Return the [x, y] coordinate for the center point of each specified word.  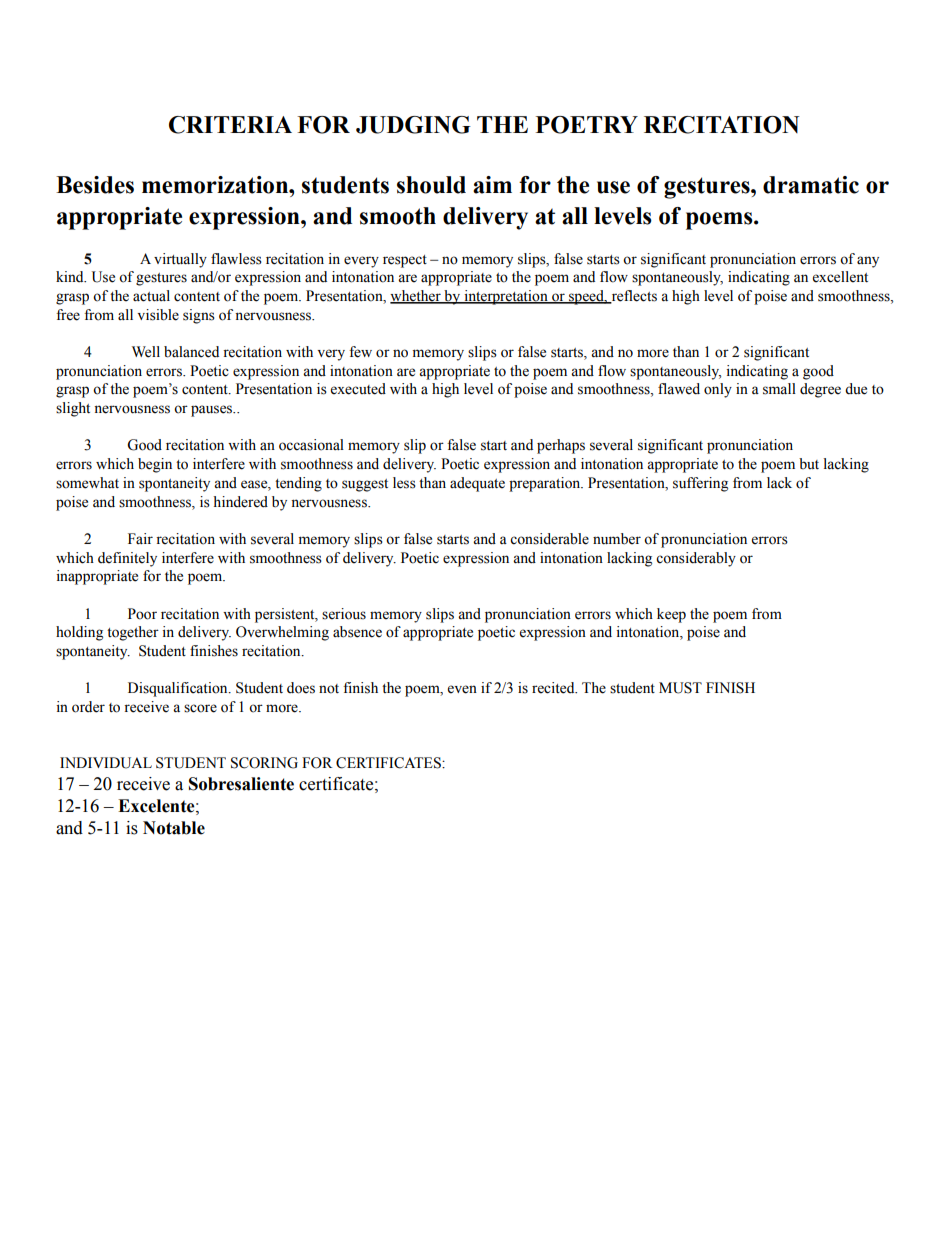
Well [146, 352]
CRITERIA [230, 125]
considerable [549, 539]
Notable [174, 828]
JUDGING [413, 125]
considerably [696, 559]
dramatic [811, 185]
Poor [142, 614]
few [360, 352]
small [779, 389]
